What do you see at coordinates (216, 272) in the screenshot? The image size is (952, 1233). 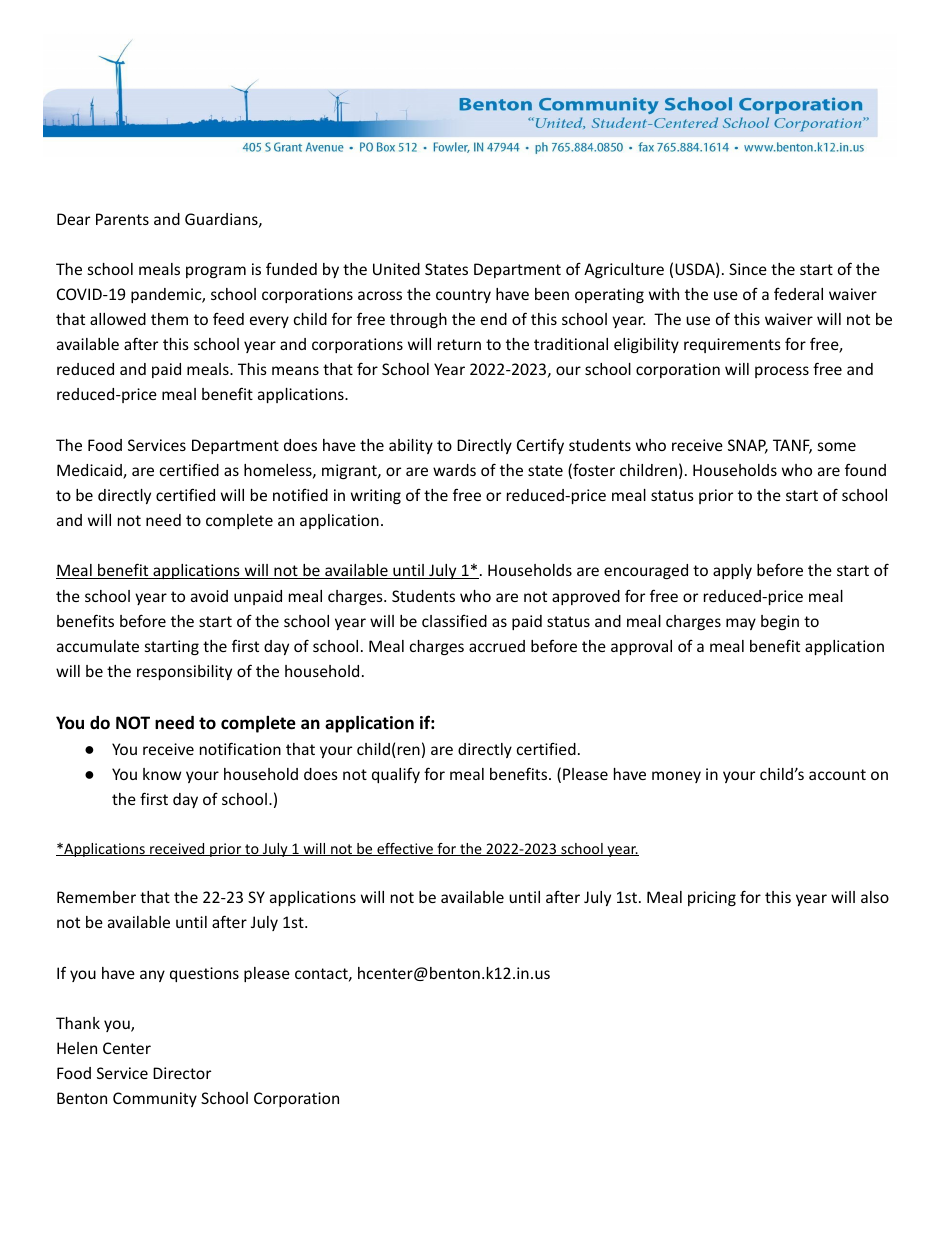 I see `program` at bounding box center [216, 272].
